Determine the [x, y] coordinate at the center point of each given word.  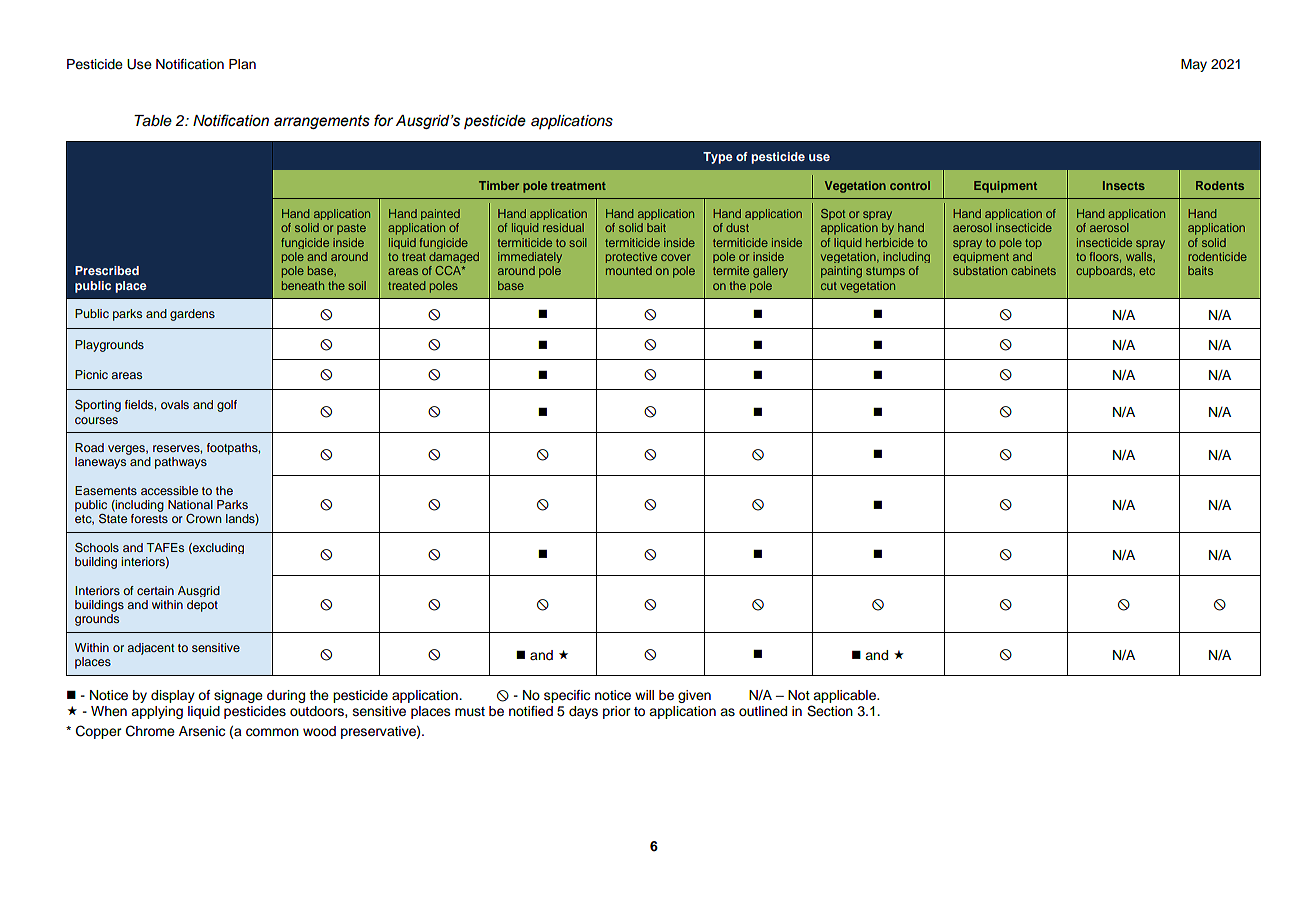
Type [718, 158]
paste [351, 229]
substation [980, 270]
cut [829, 286]
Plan [242, 64]
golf [227, 406]
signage [238, 696]
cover [675, 257]
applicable [845, 696]
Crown [204, 519]
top [1033, 244]
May [1194, 65]
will [644, 695]
